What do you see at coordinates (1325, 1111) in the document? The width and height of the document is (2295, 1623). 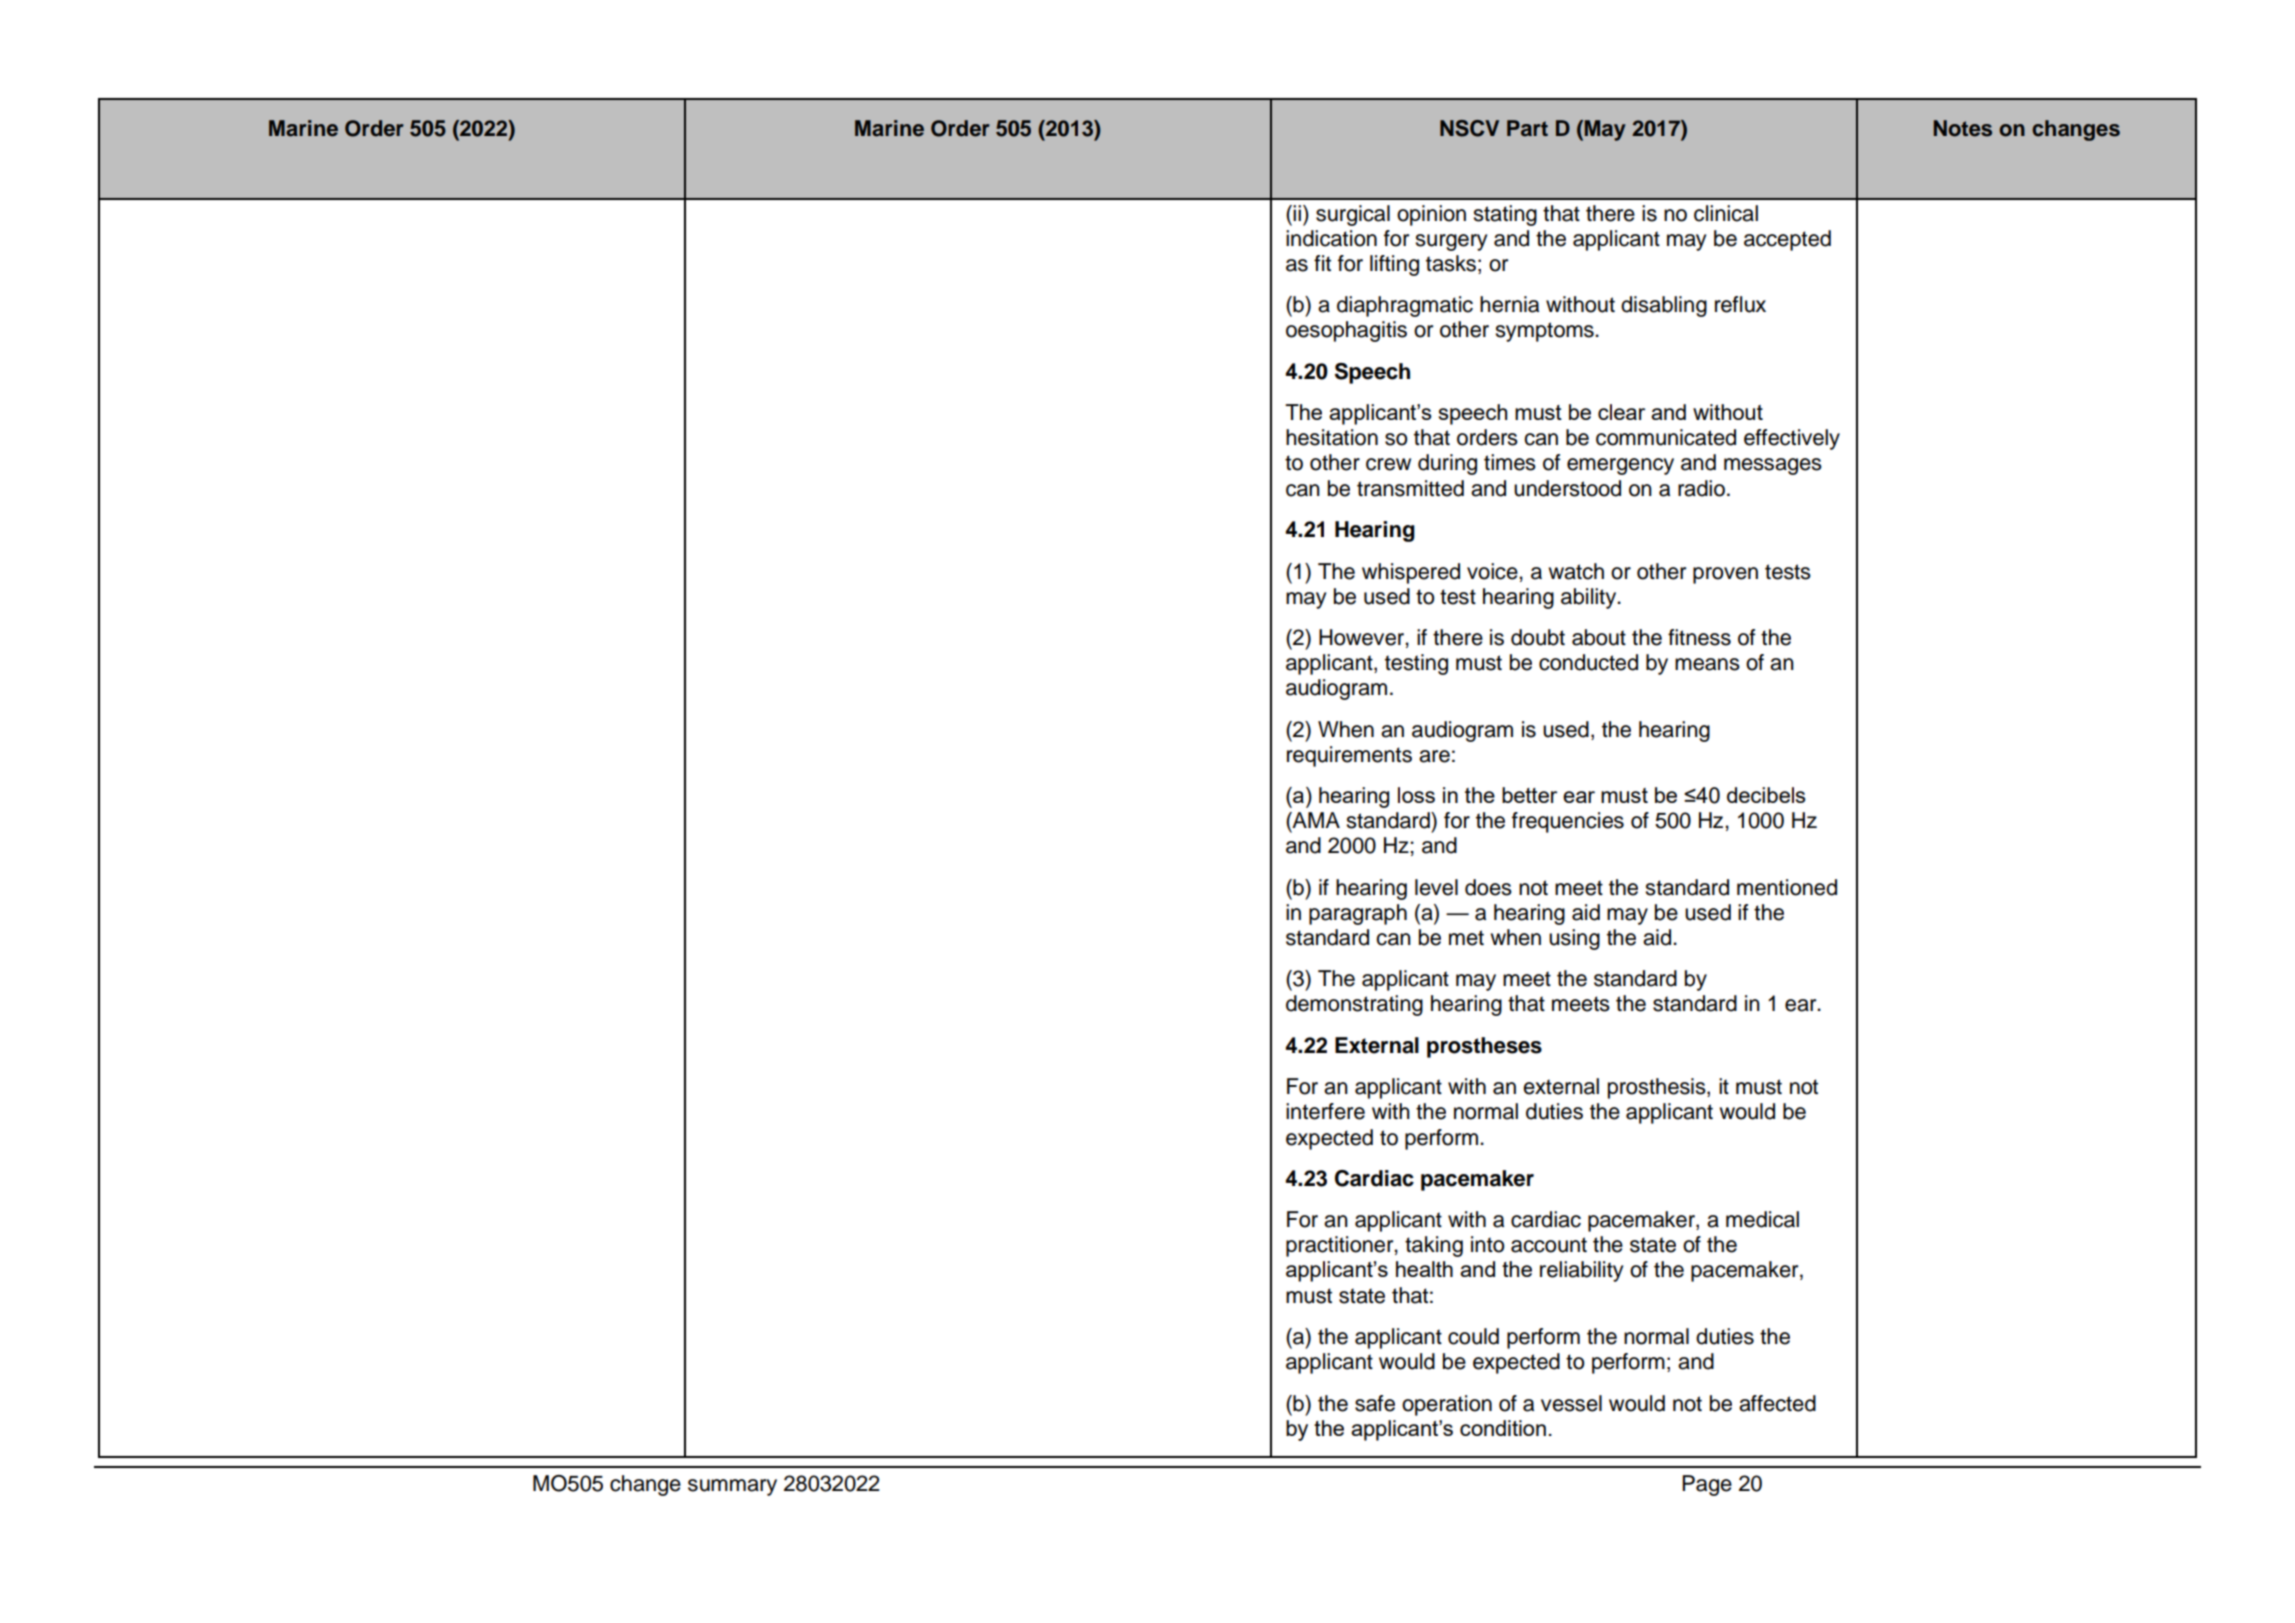 I see `interfere` at bounding box center [1325, 1111].
